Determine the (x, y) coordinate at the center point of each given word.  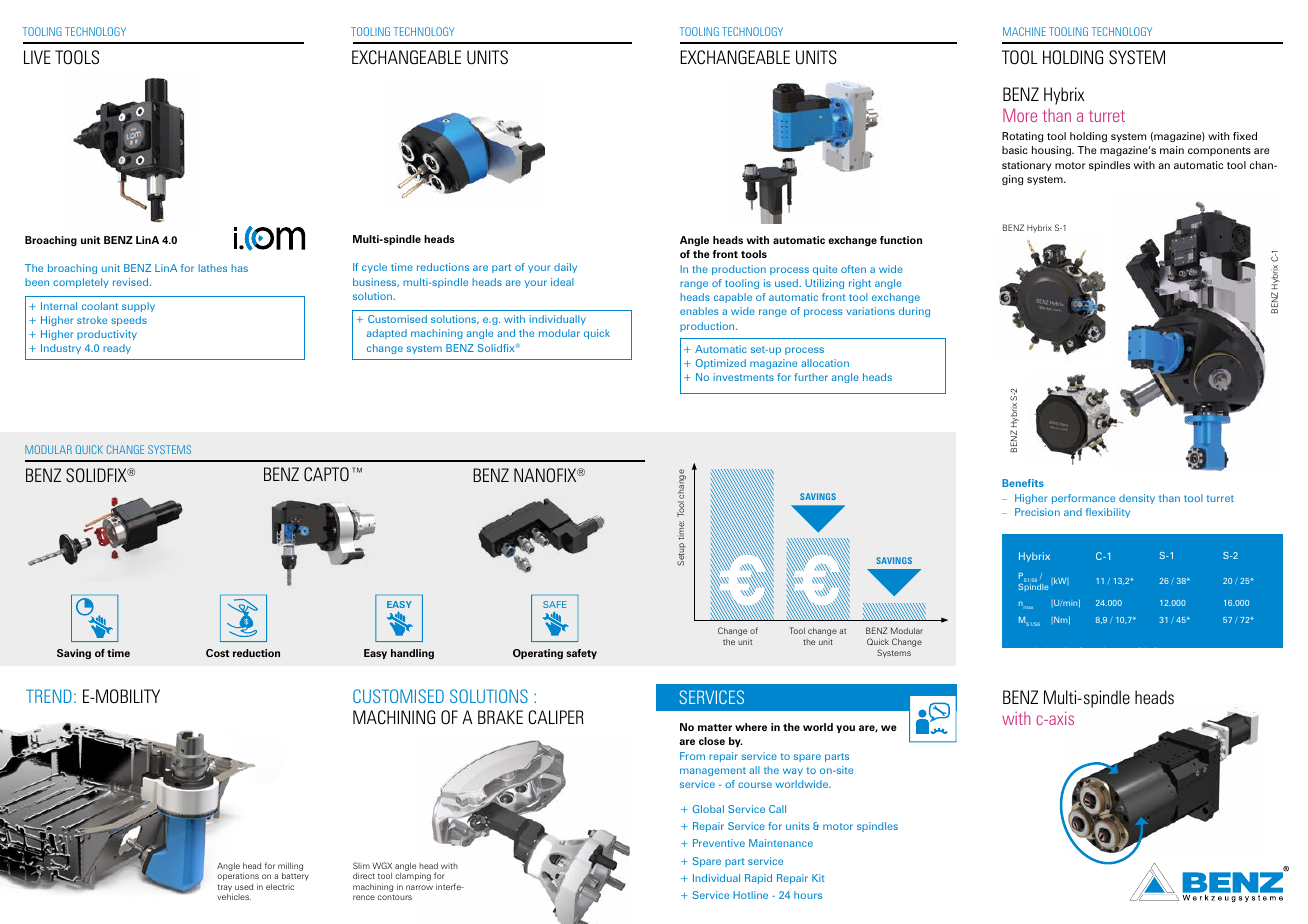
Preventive (719, 843)
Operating (538, 654)
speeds (129, 321)
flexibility (1108, 513)
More (1020, 115)
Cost (217, 653)
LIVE (37, 57)
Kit (818, 878)
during (914, 312)
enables (699, 311)
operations (238, 878)
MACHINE (1024, 31)
